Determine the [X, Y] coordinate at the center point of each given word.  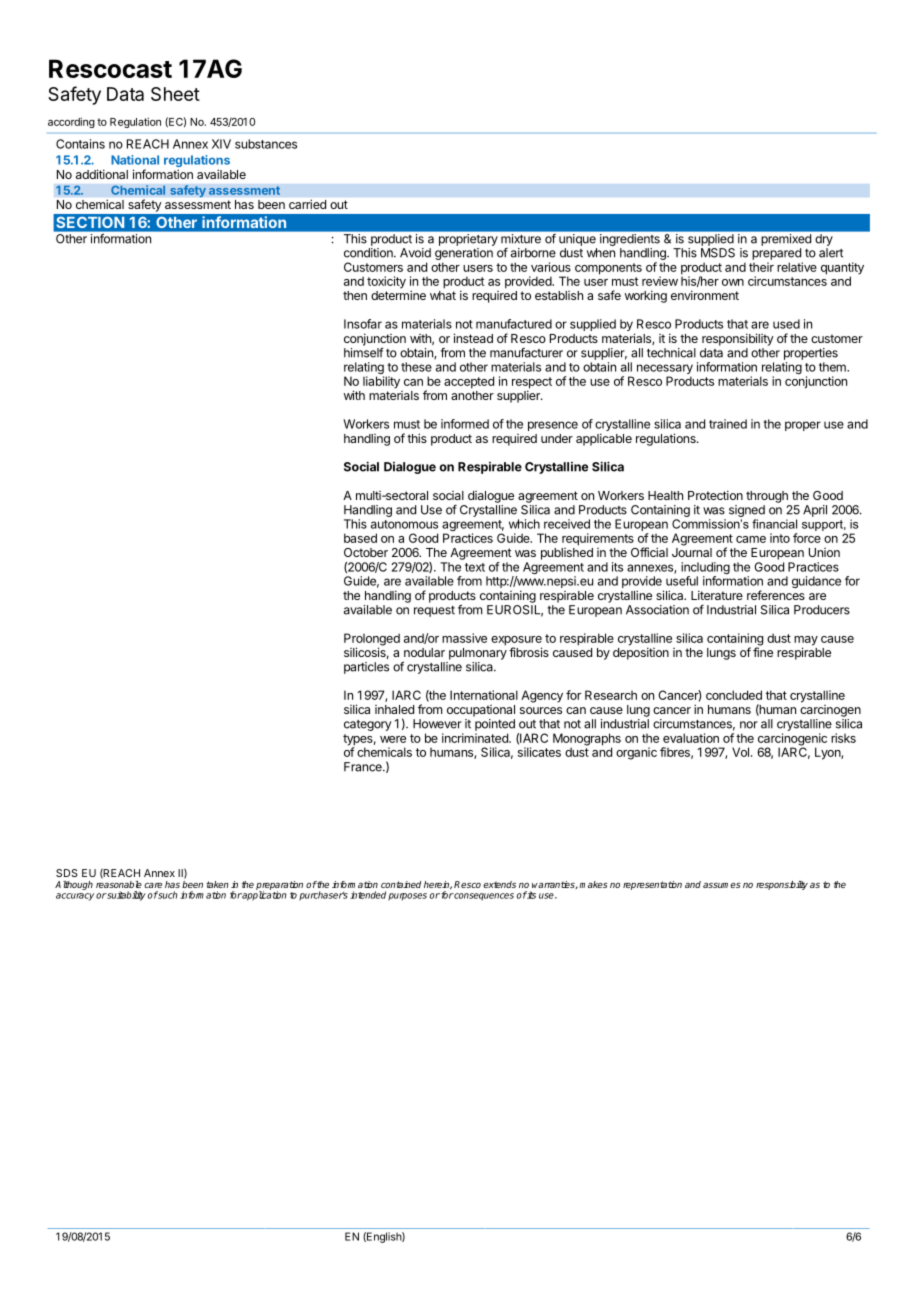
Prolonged [372, 640]
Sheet [175, 94]
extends [499, 884]
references [776, 595]
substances [266, 144]
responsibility [738, 339]
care [153, 885]
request [434, 611]
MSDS [718, 253]
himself [364, 352]
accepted [469, 382]
